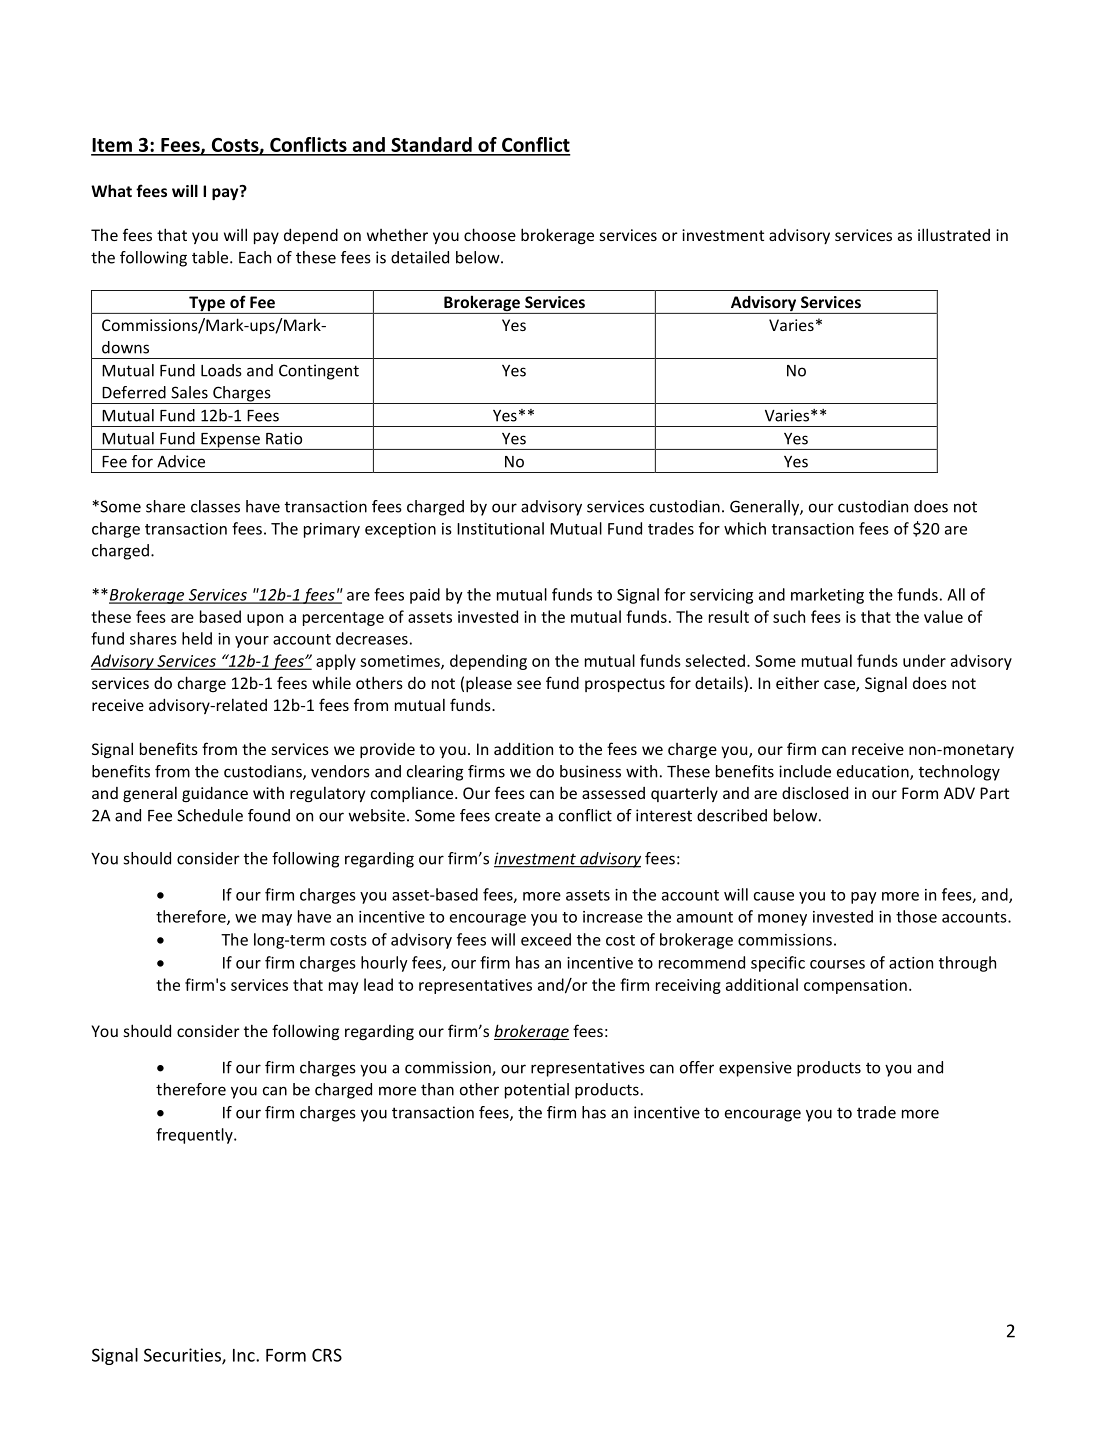 The height and width of the document is (1432, 1107). Describe the element at coordinates (183, 1356) in the document. I see `Securities` at that location.
